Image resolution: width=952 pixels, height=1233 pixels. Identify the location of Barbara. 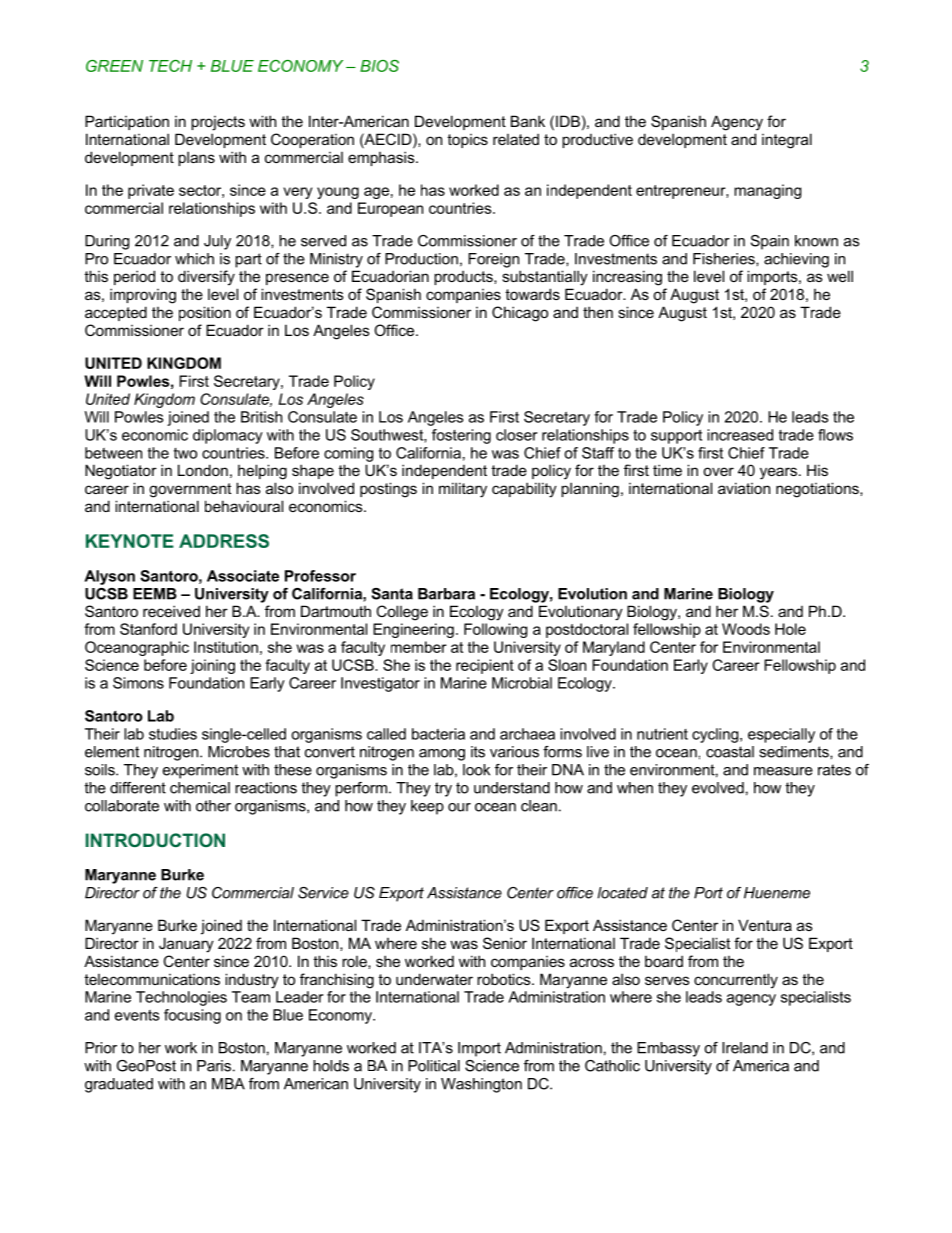
(446, 594).
